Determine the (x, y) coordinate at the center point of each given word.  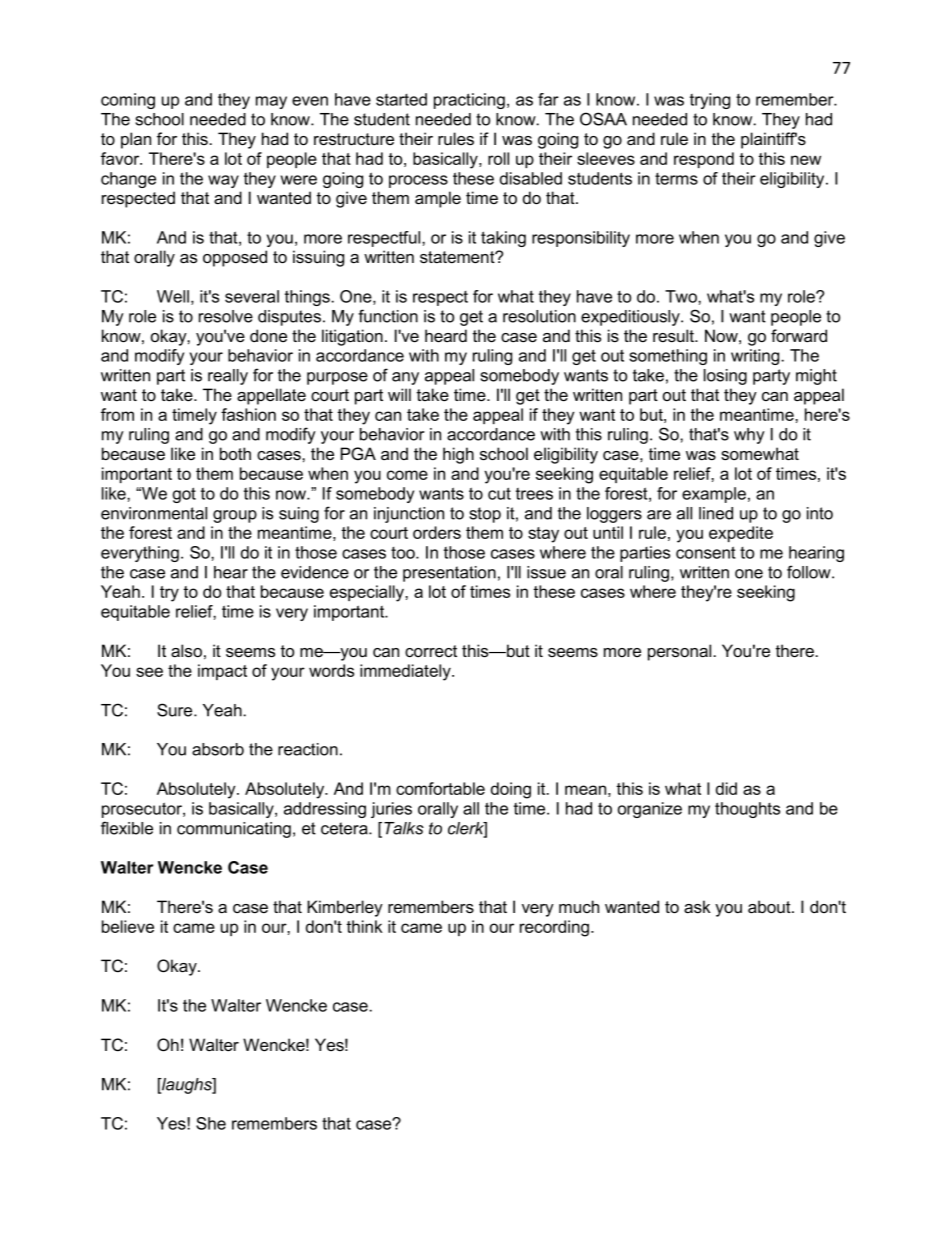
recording (556, 928)
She (211, 1123)
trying (710, 101)
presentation (449, 574)
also (186, 651)
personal (681, 652)
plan (136, 140)
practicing (469, 101)
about (770, 907)
